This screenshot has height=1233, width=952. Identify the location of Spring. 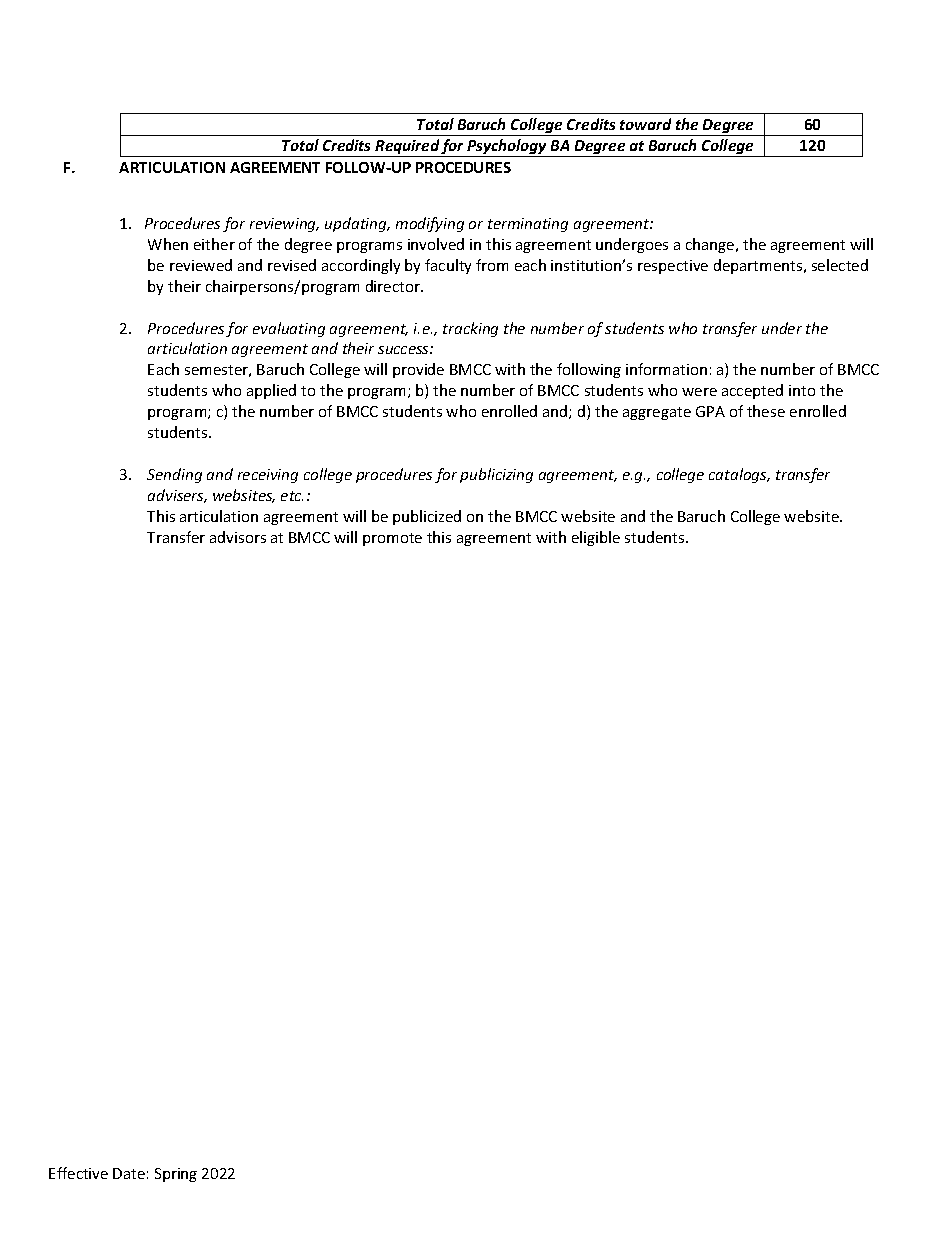
(176, 1175).
